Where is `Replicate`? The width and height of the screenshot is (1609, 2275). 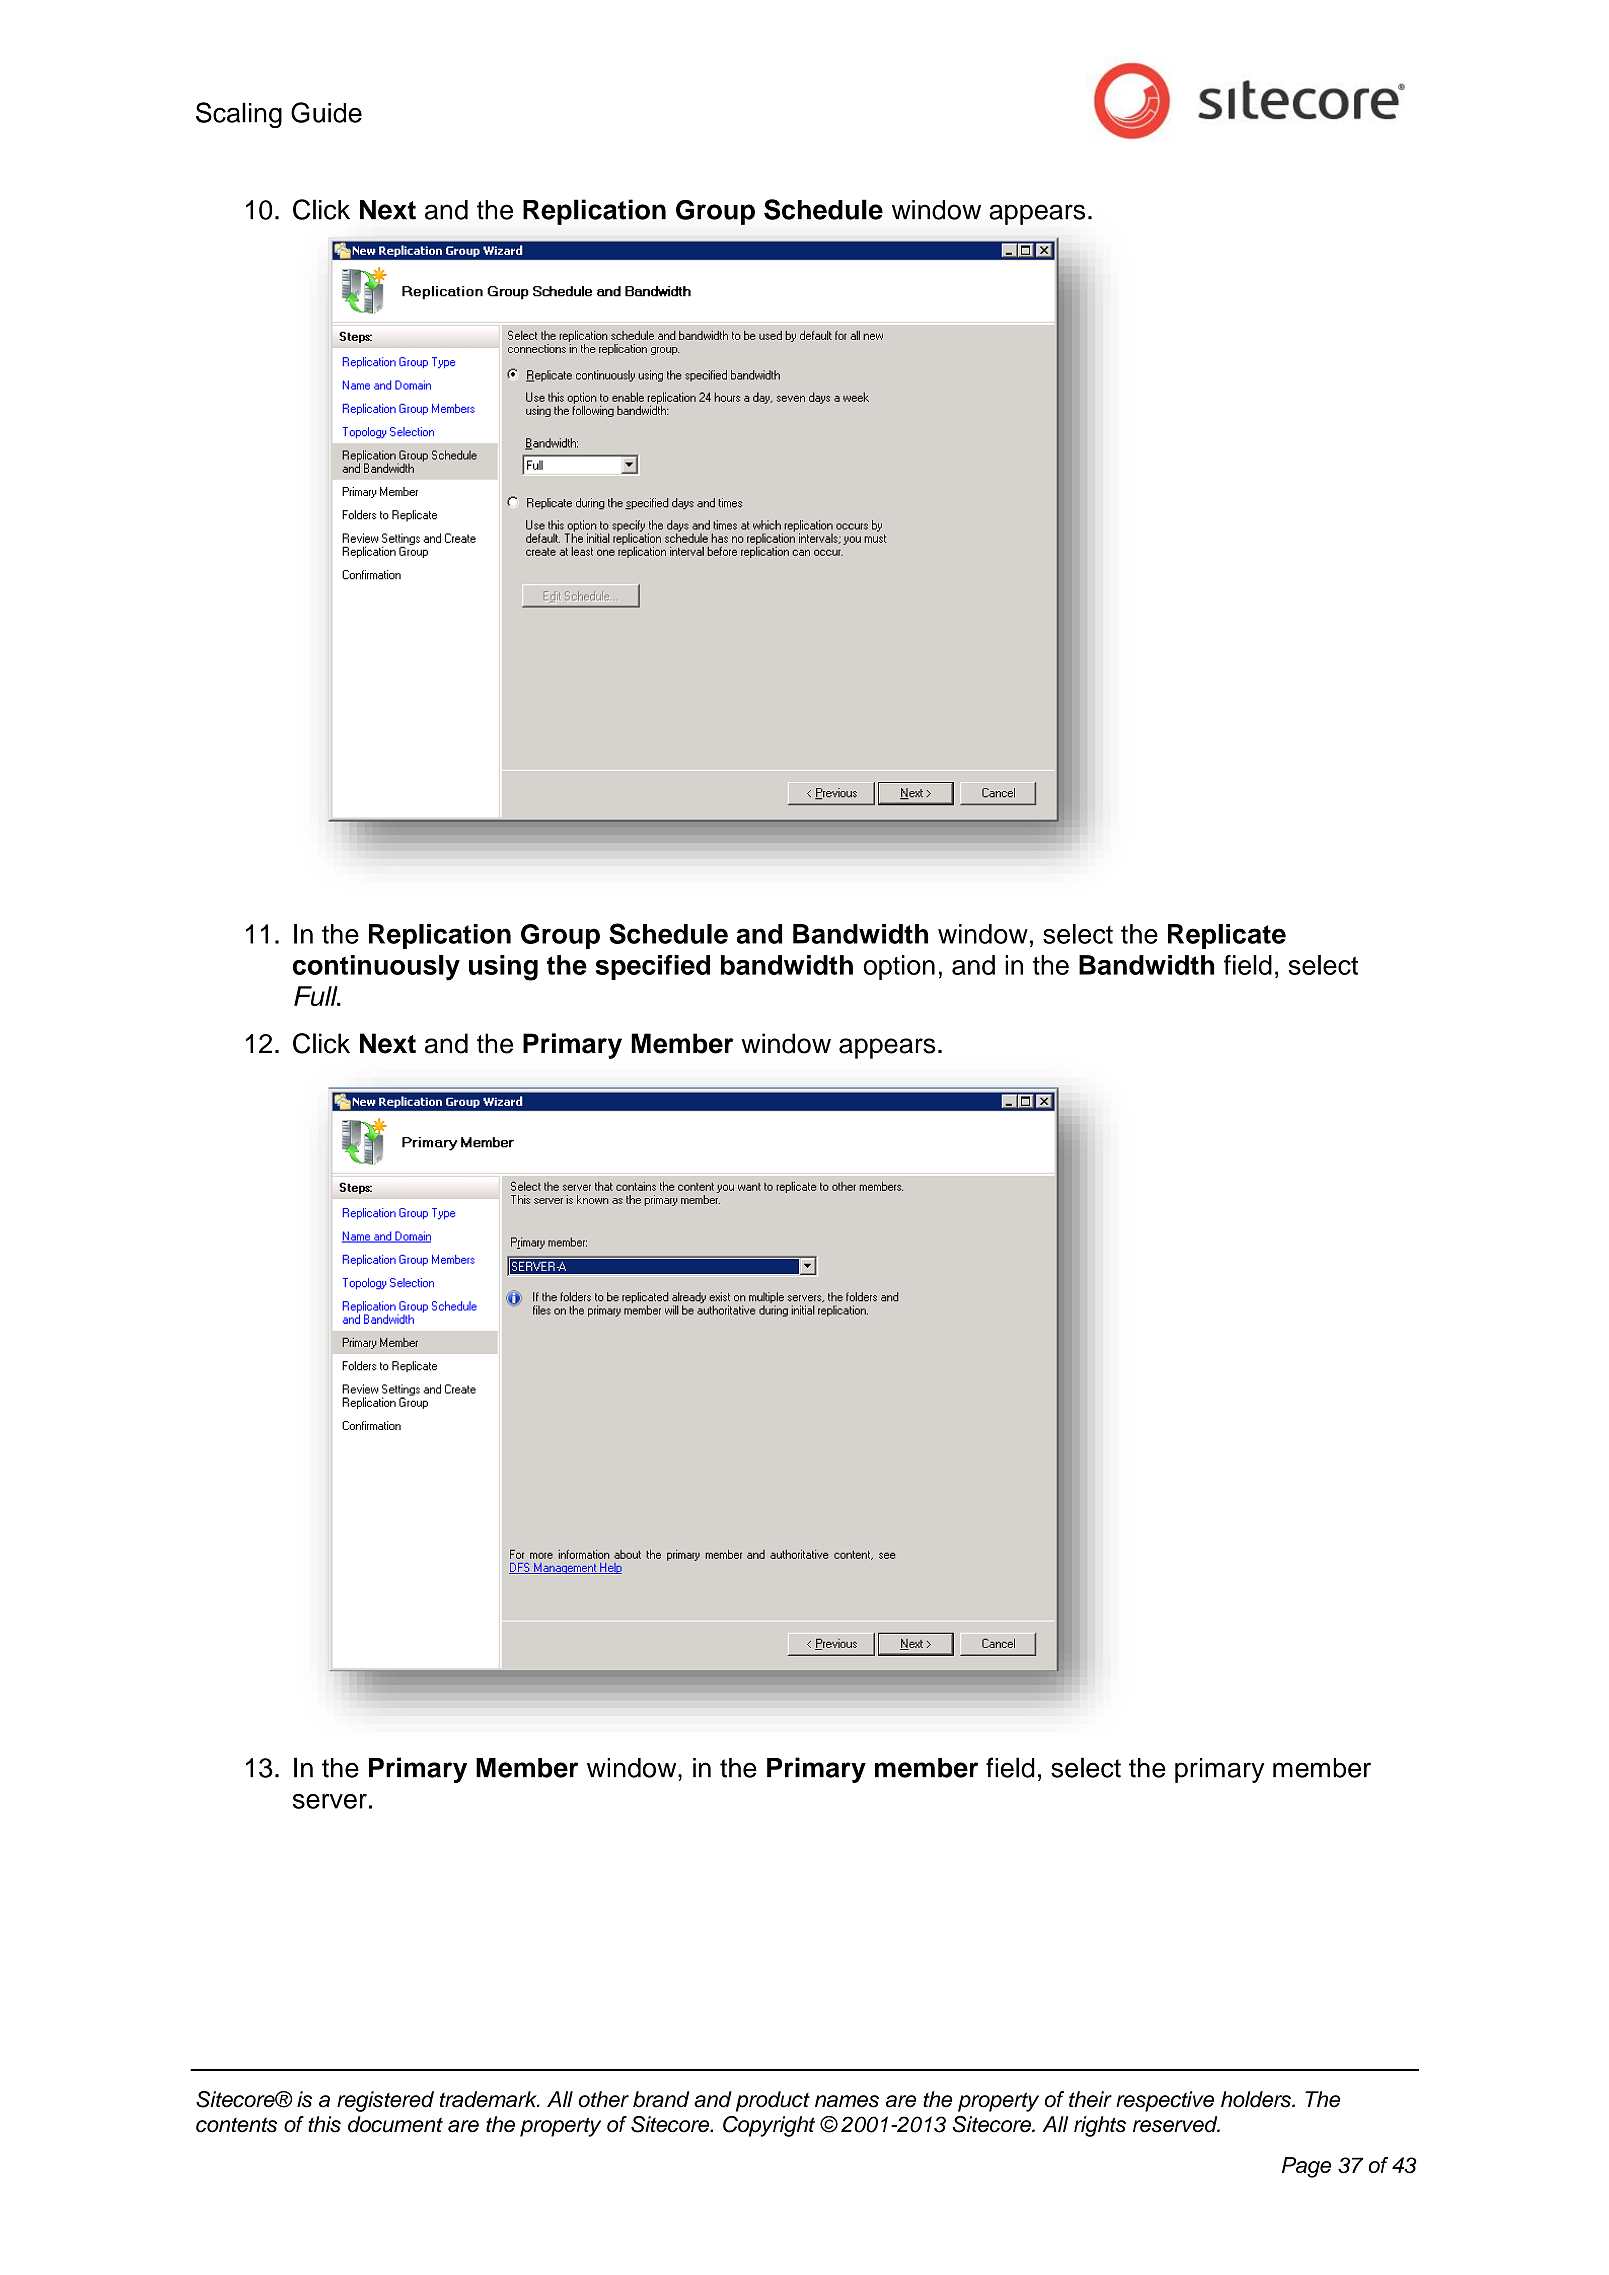
Replicate is located at coordinates (1227, 936).
